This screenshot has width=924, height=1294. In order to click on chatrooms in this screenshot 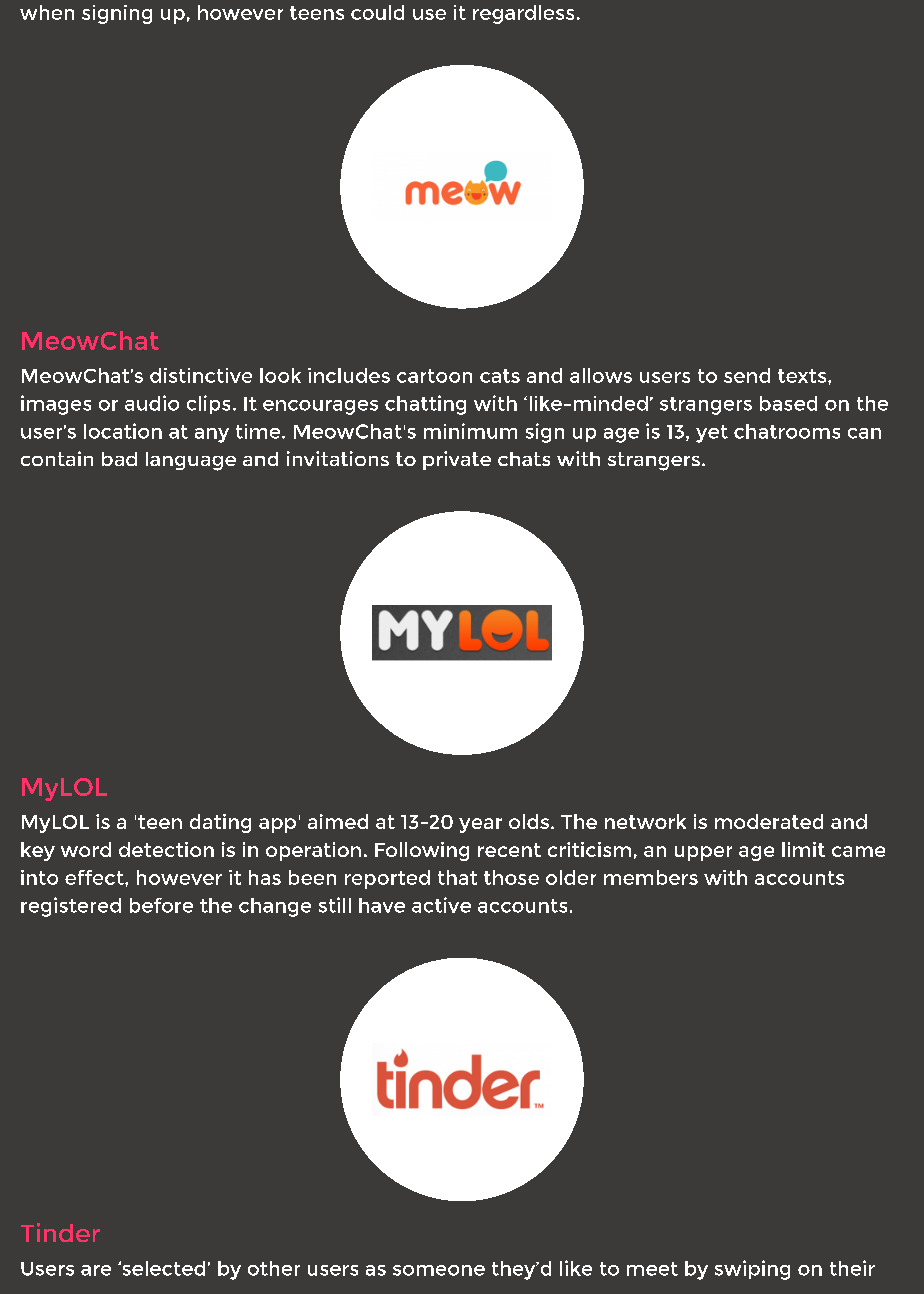, I will do `click(787, 431)`.
